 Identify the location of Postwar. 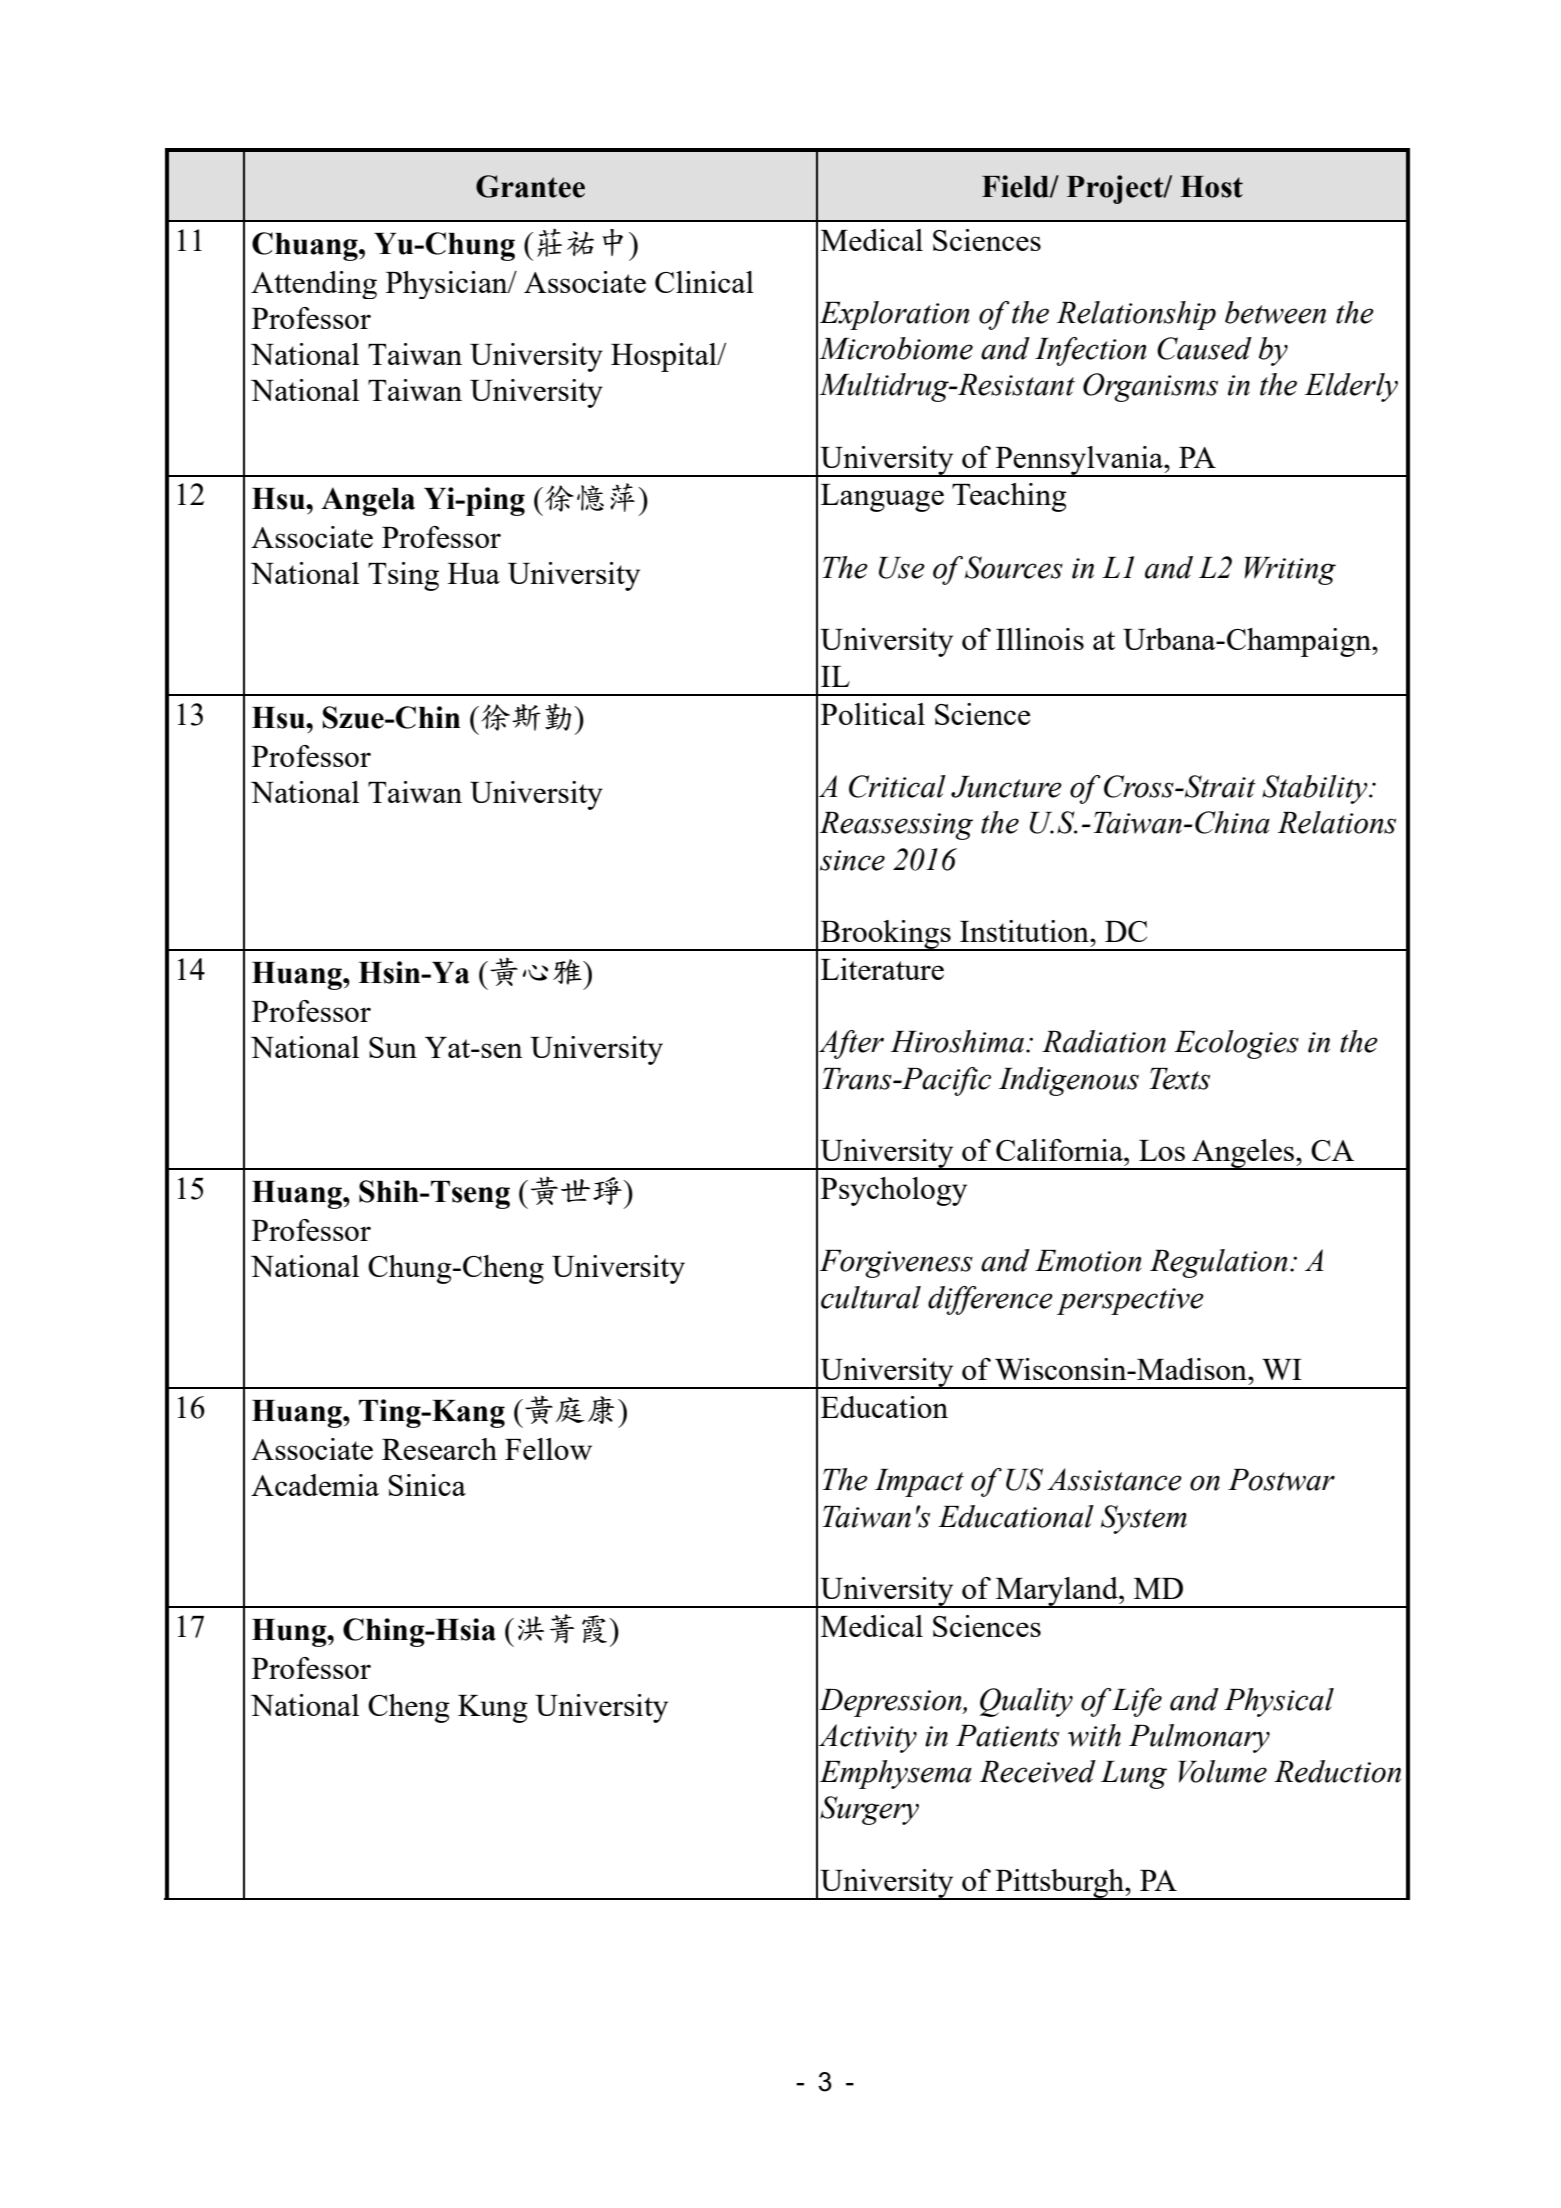
(1281, 1480).
